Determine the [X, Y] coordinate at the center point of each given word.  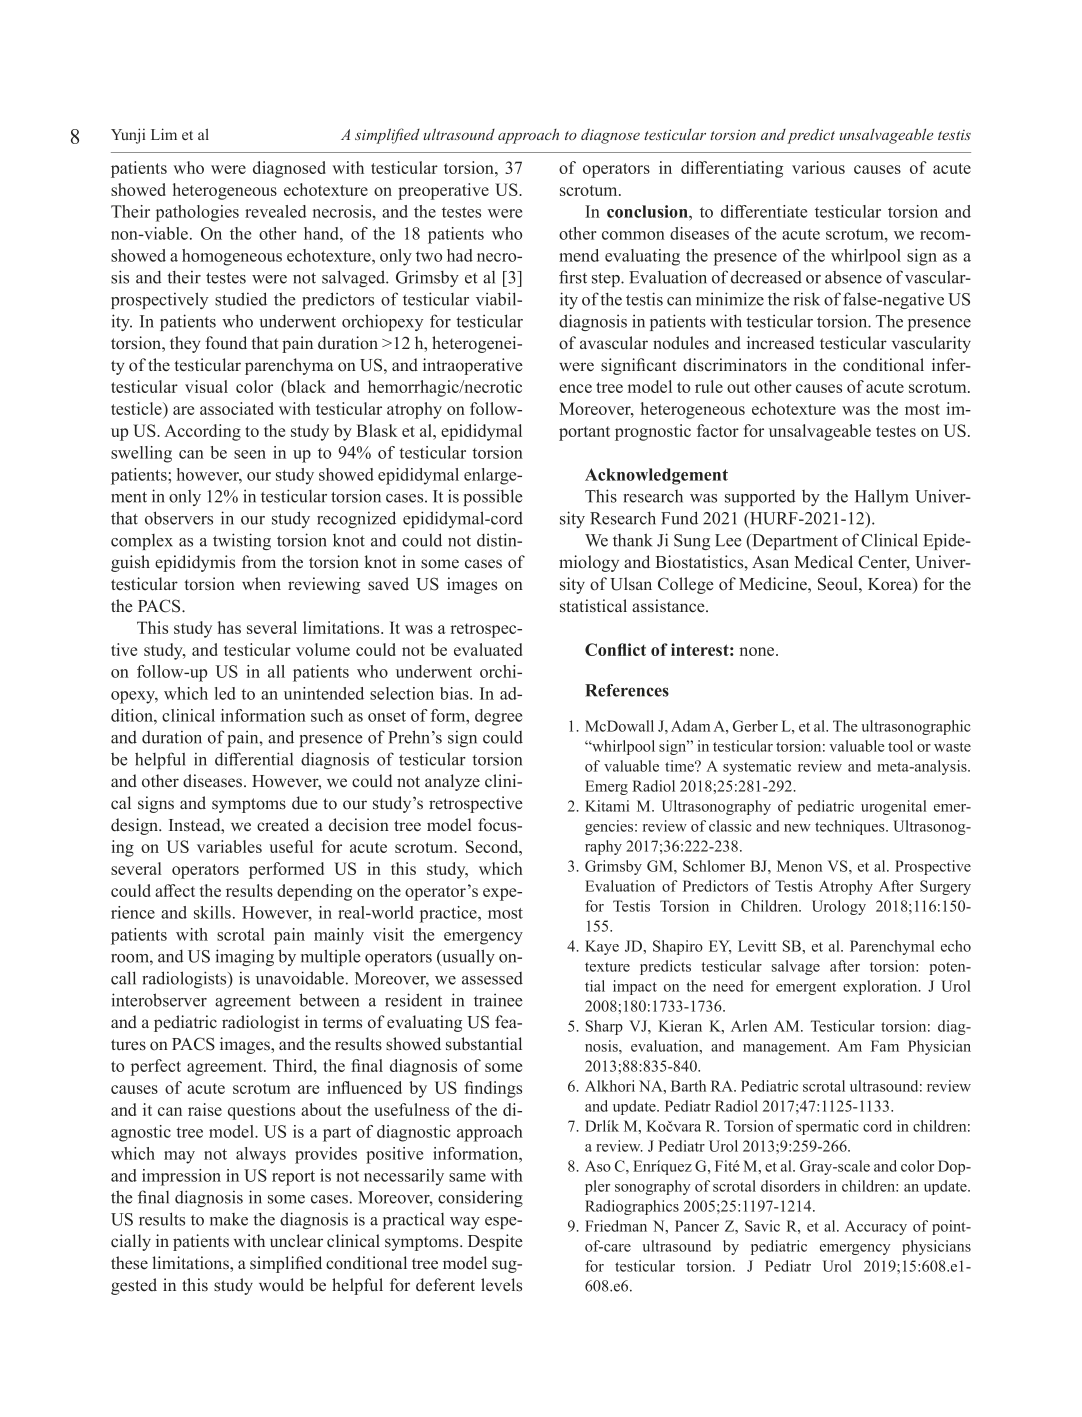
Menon [799, 866]
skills [212, 912]
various [818, 167]
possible [493, 497]
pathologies [197, 213]
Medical [823, 562]
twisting [242, 541]
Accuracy [876, 1227]
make [229, 1219]
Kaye [602, 947]
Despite [495, 1242]
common [633, 235]
